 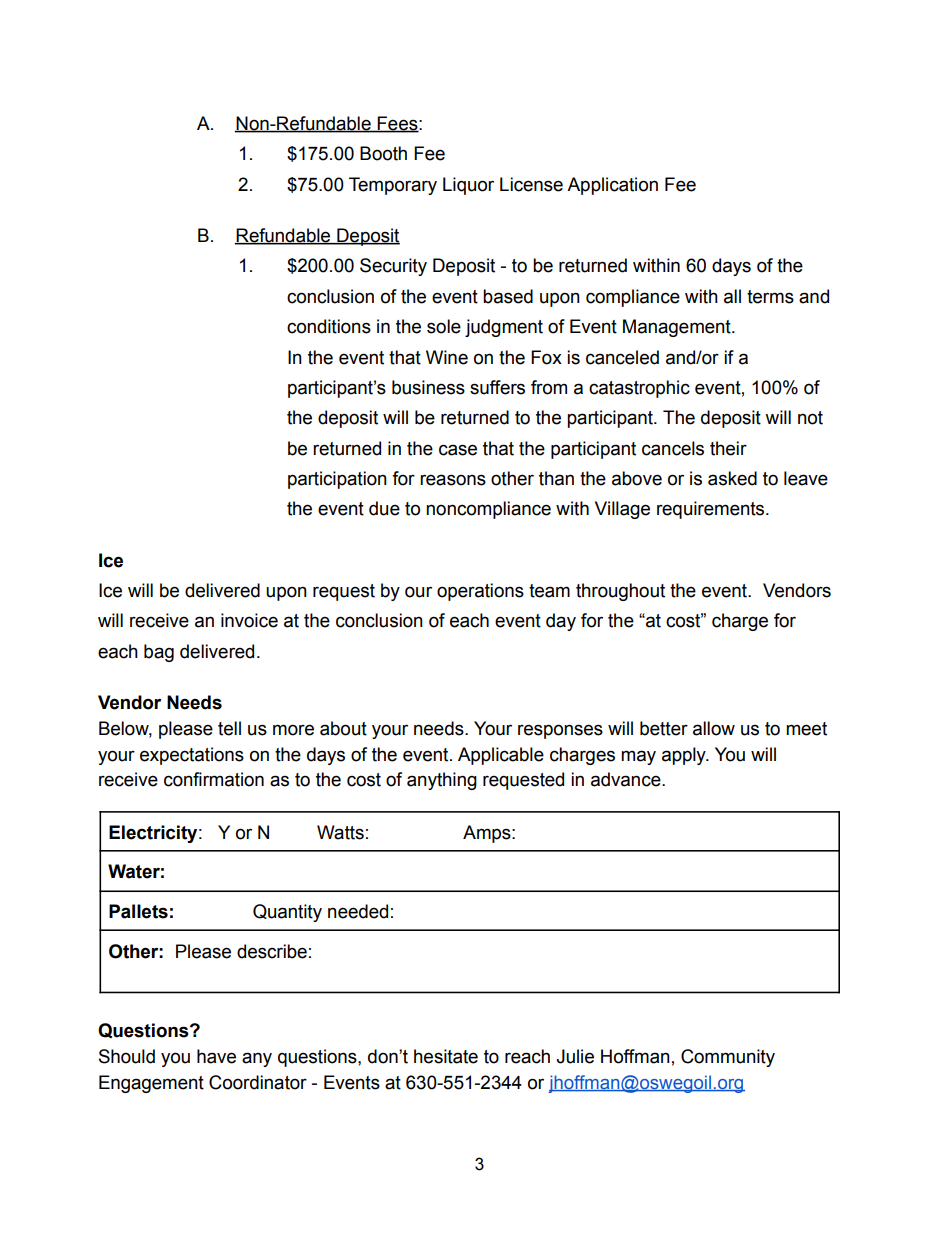 What do you see at coordinates (685, 756) in the page?
I see `apply` at bounding box center [685, 756].
